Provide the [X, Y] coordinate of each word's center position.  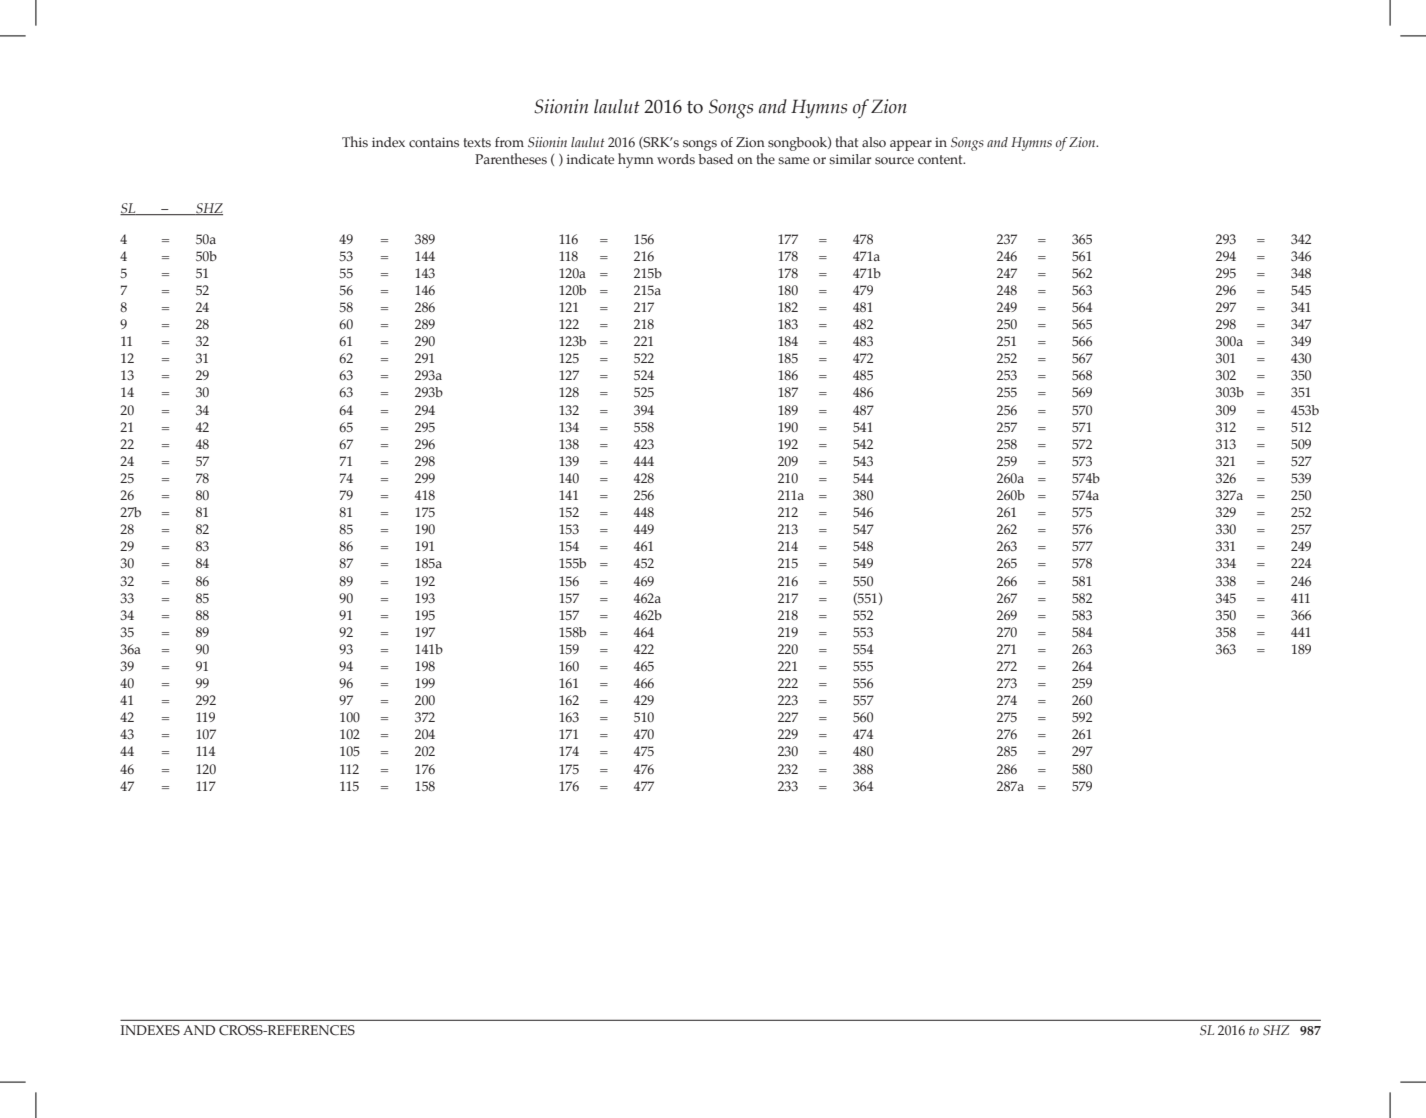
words [676, 159]
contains [434, 142]
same [793, 160]
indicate [590, 159]
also [874, 142]
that [847, 141]
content [941, 160]
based [715, 159]
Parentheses [511, 159]
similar [850, 159]
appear [911, 145]
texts [477, 142]
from [509, 142]
